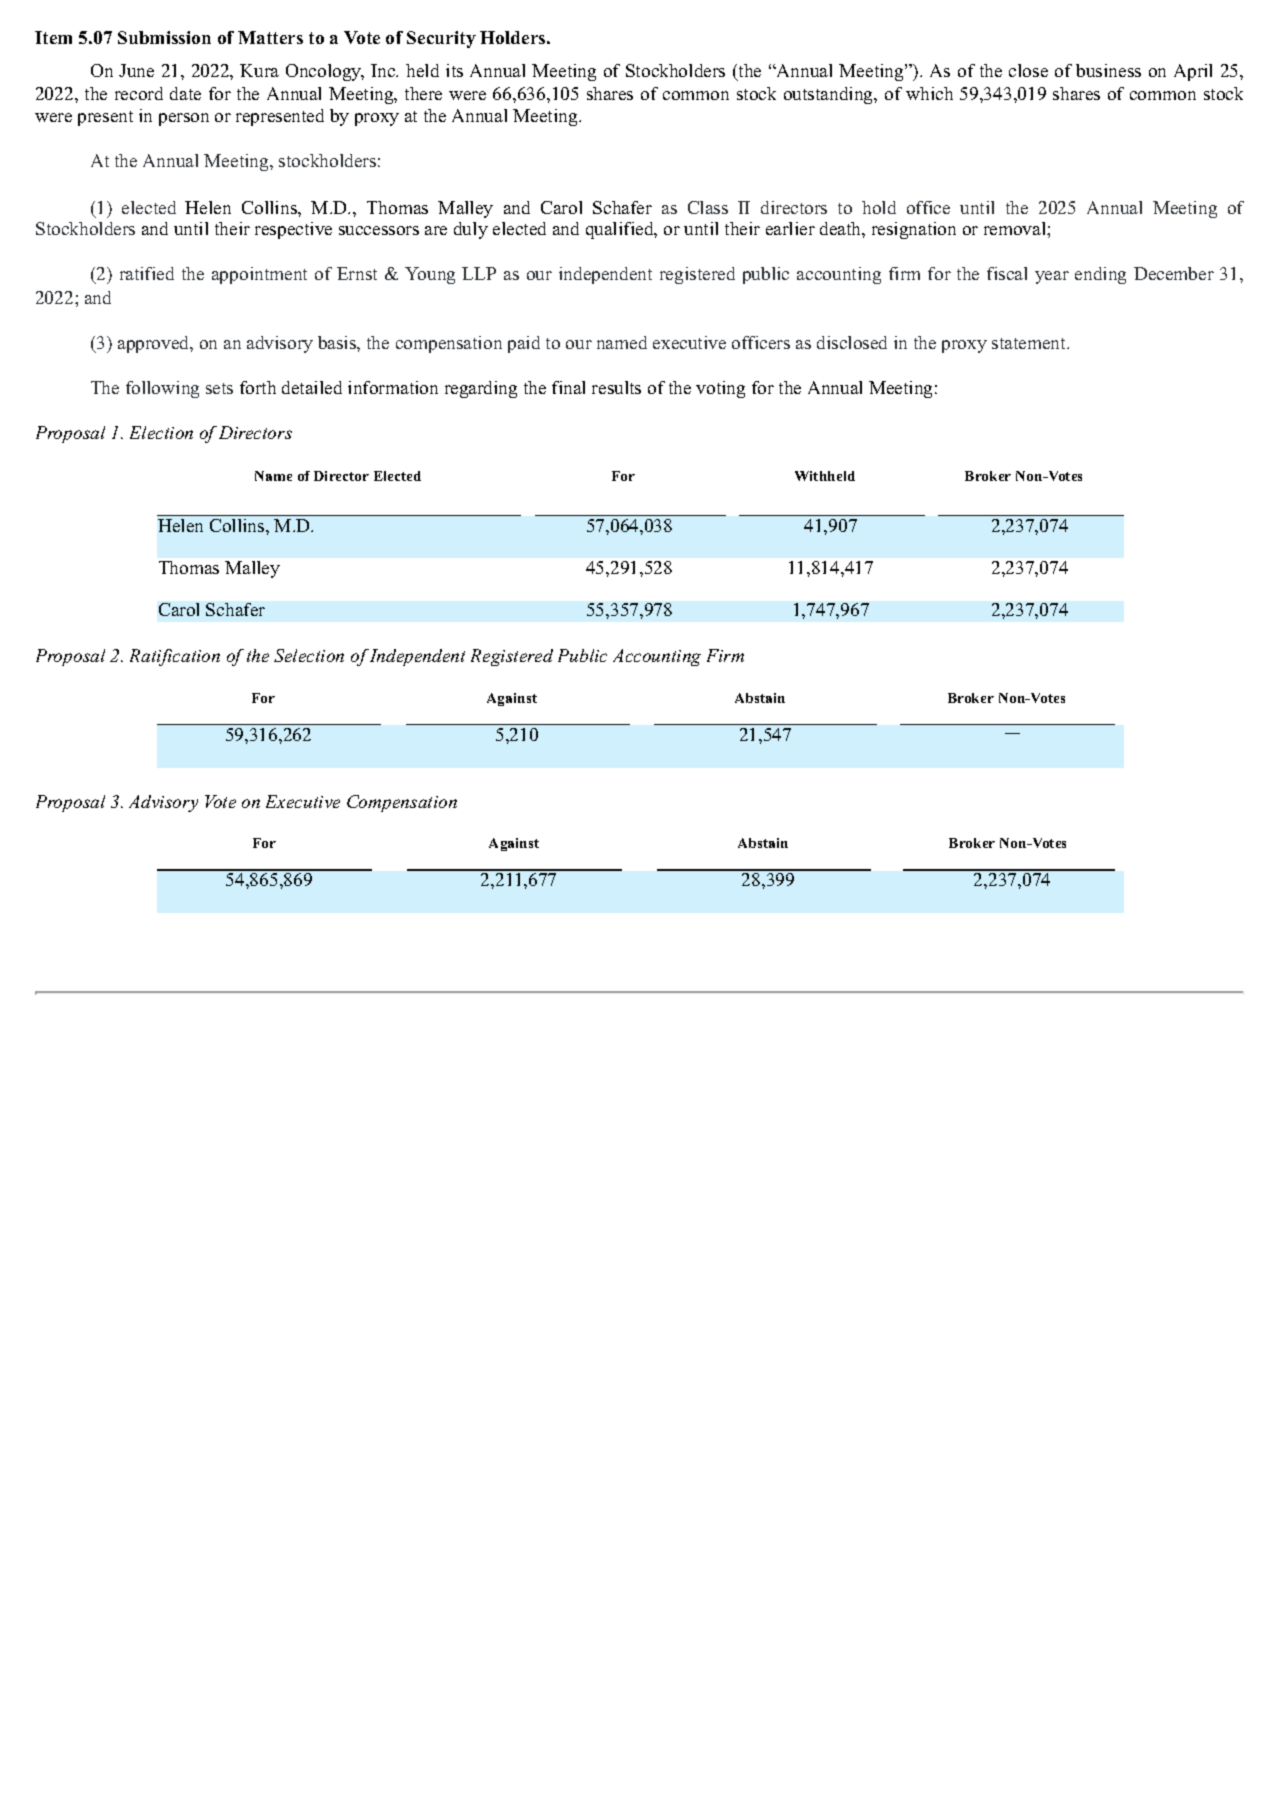 The height and width of the page is (1812, 1281). Describe the element at coordinates (708, 207) in the page. I see `Class` at that location.
